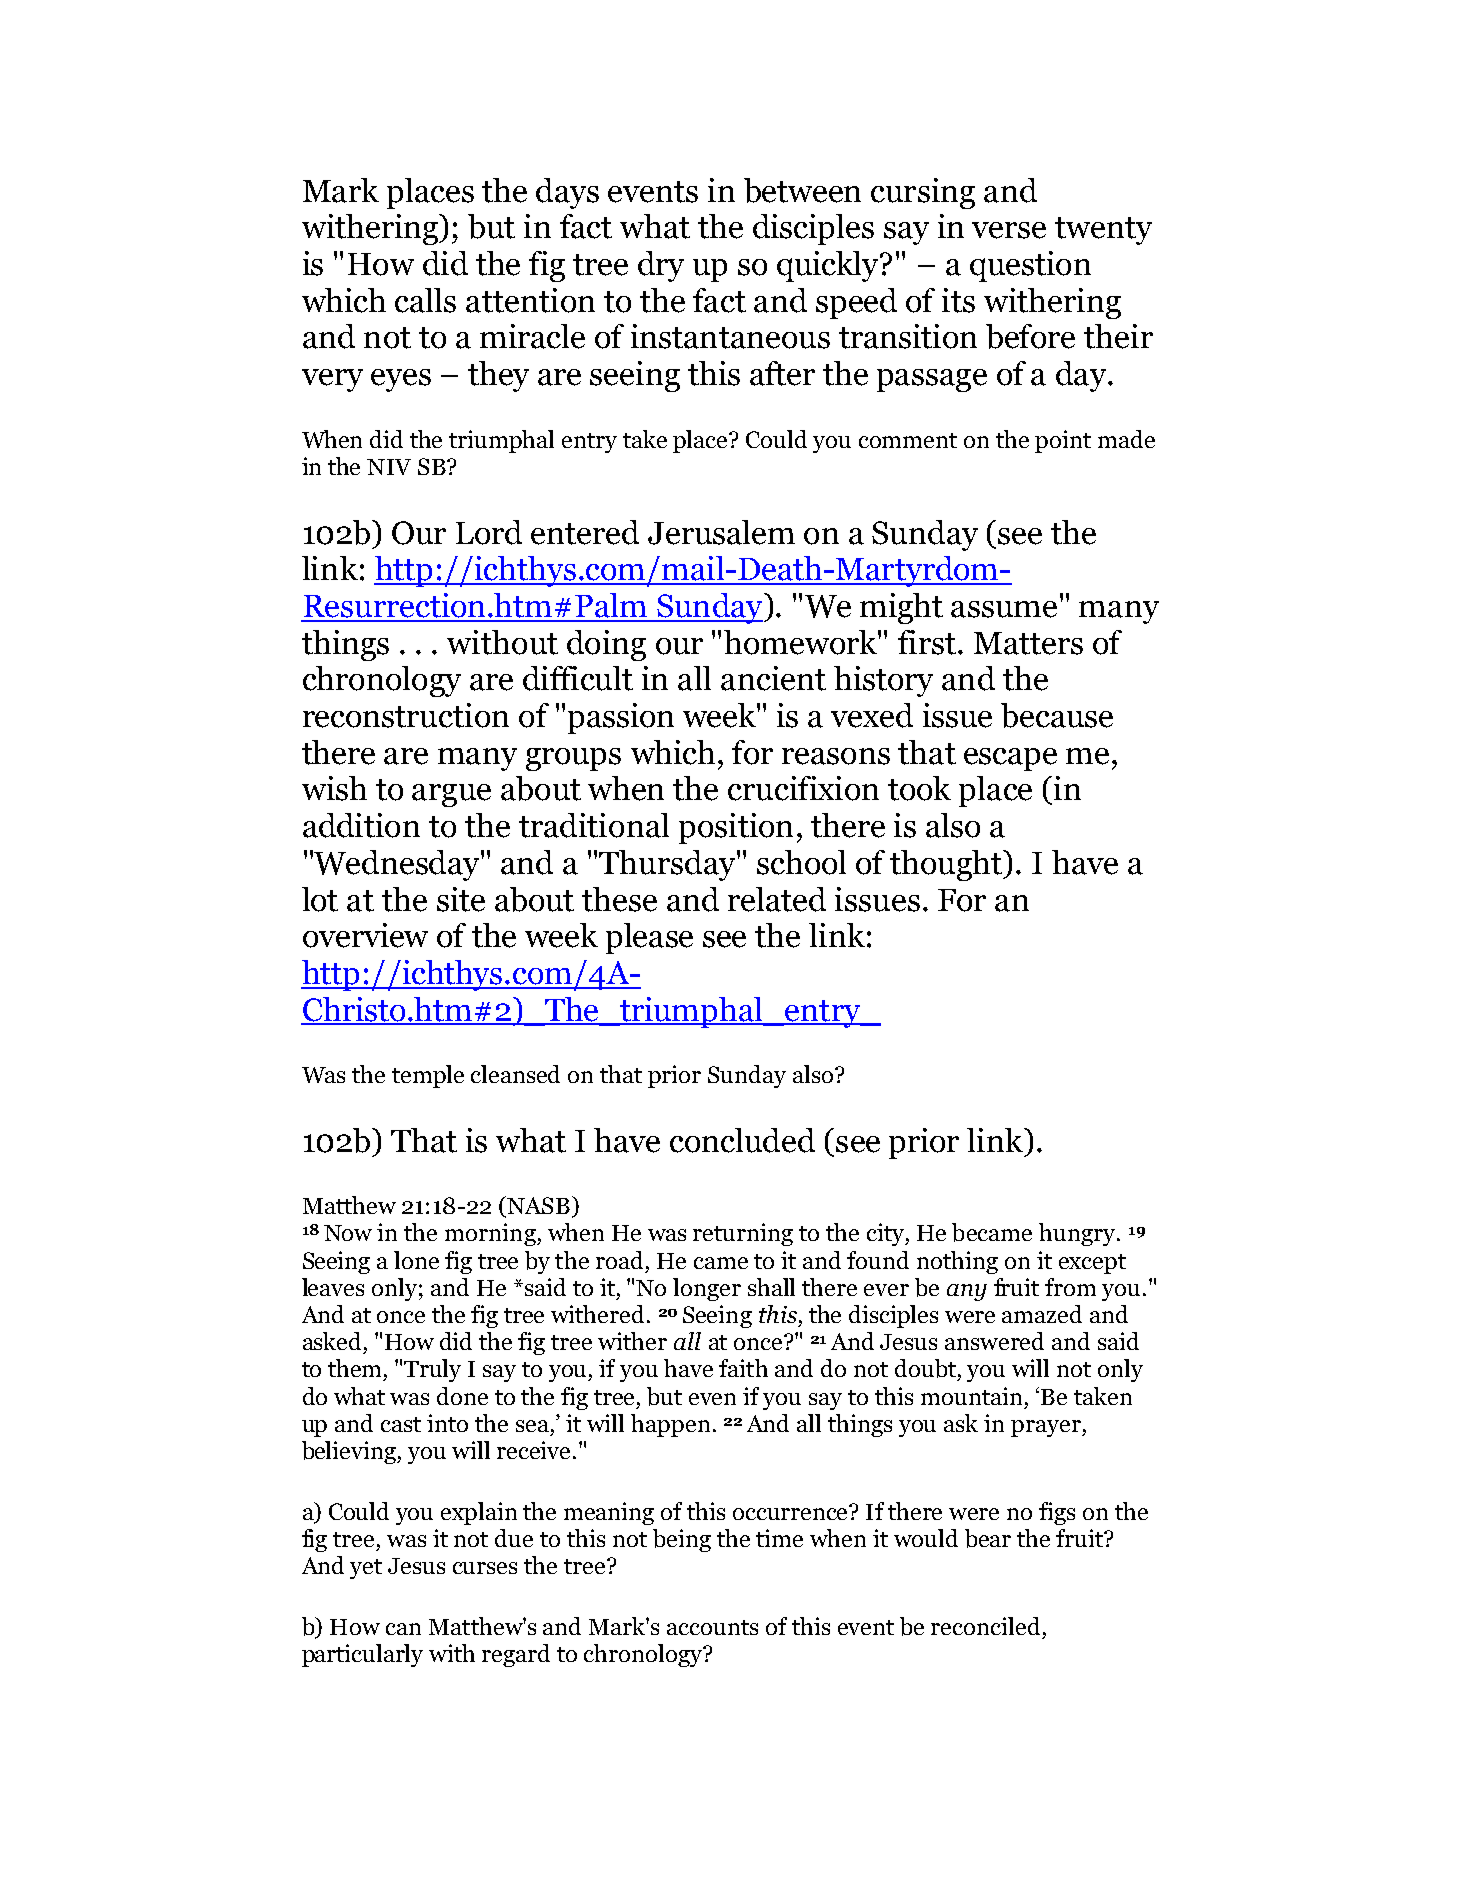 This image has height=1896, width=1465. I want to click on calls, so click(425, 300).
